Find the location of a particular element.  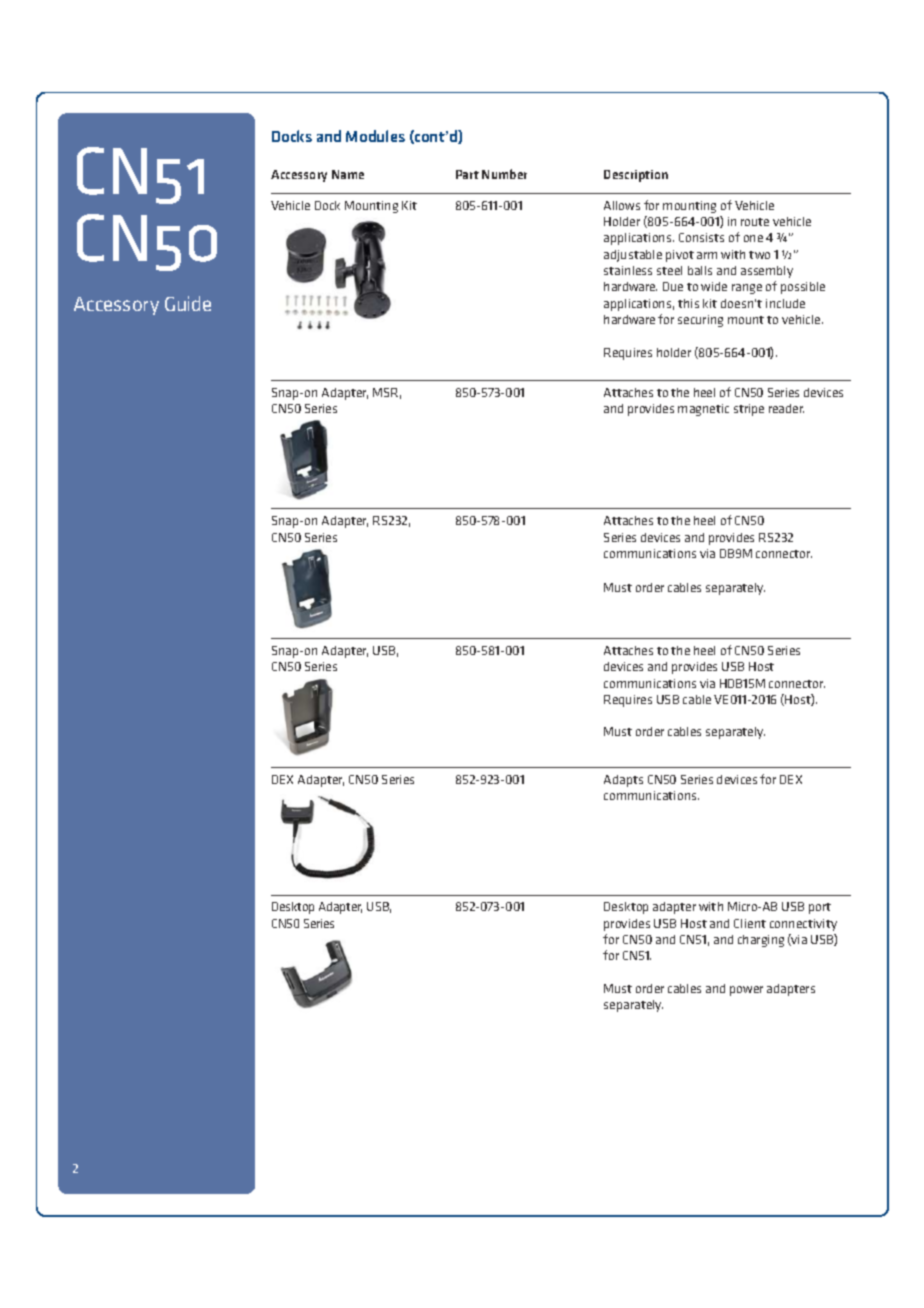

Client is located at coordinates (750, 923).
